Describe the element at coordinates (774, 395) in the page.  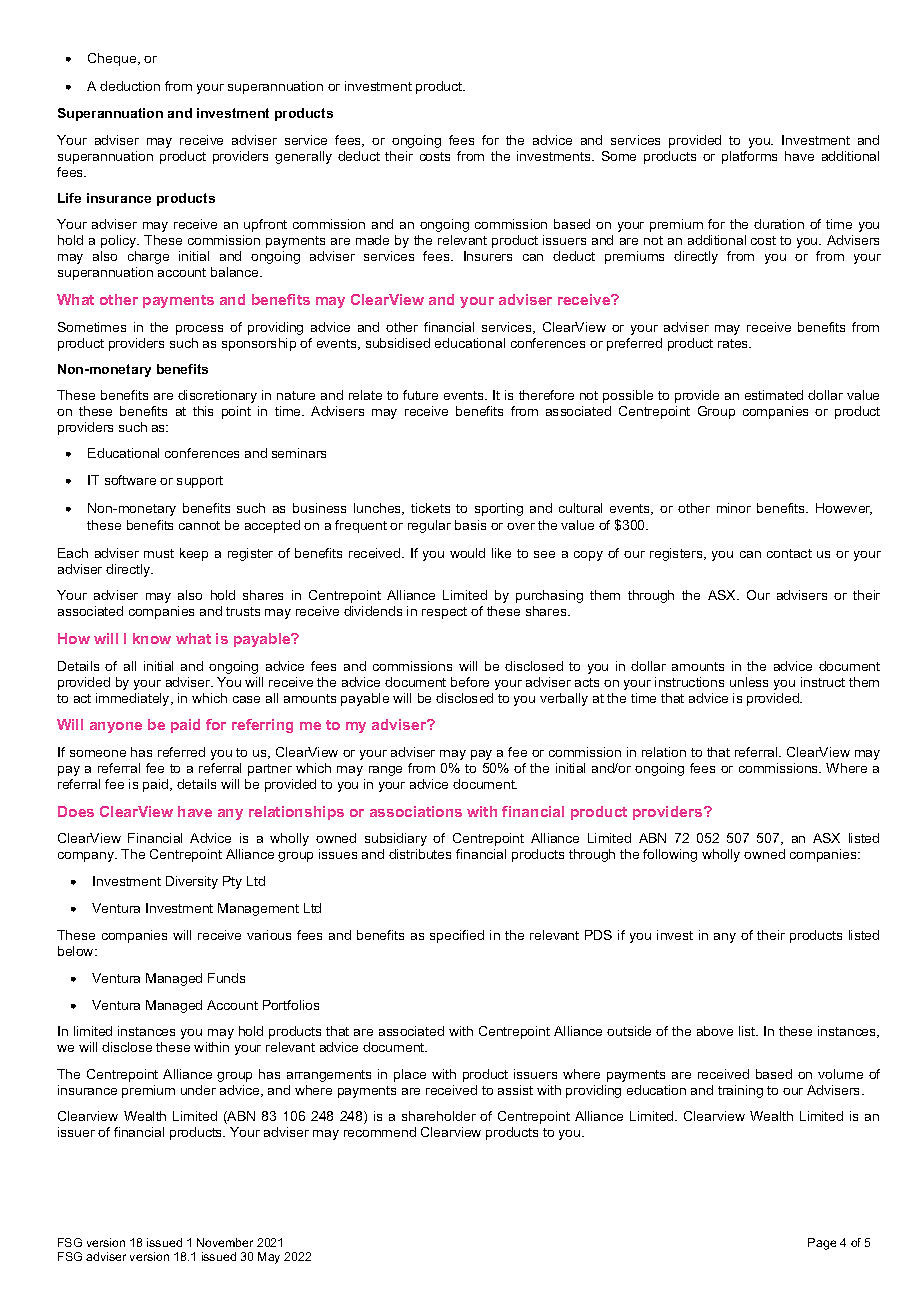
I see `estimated` at that location.
